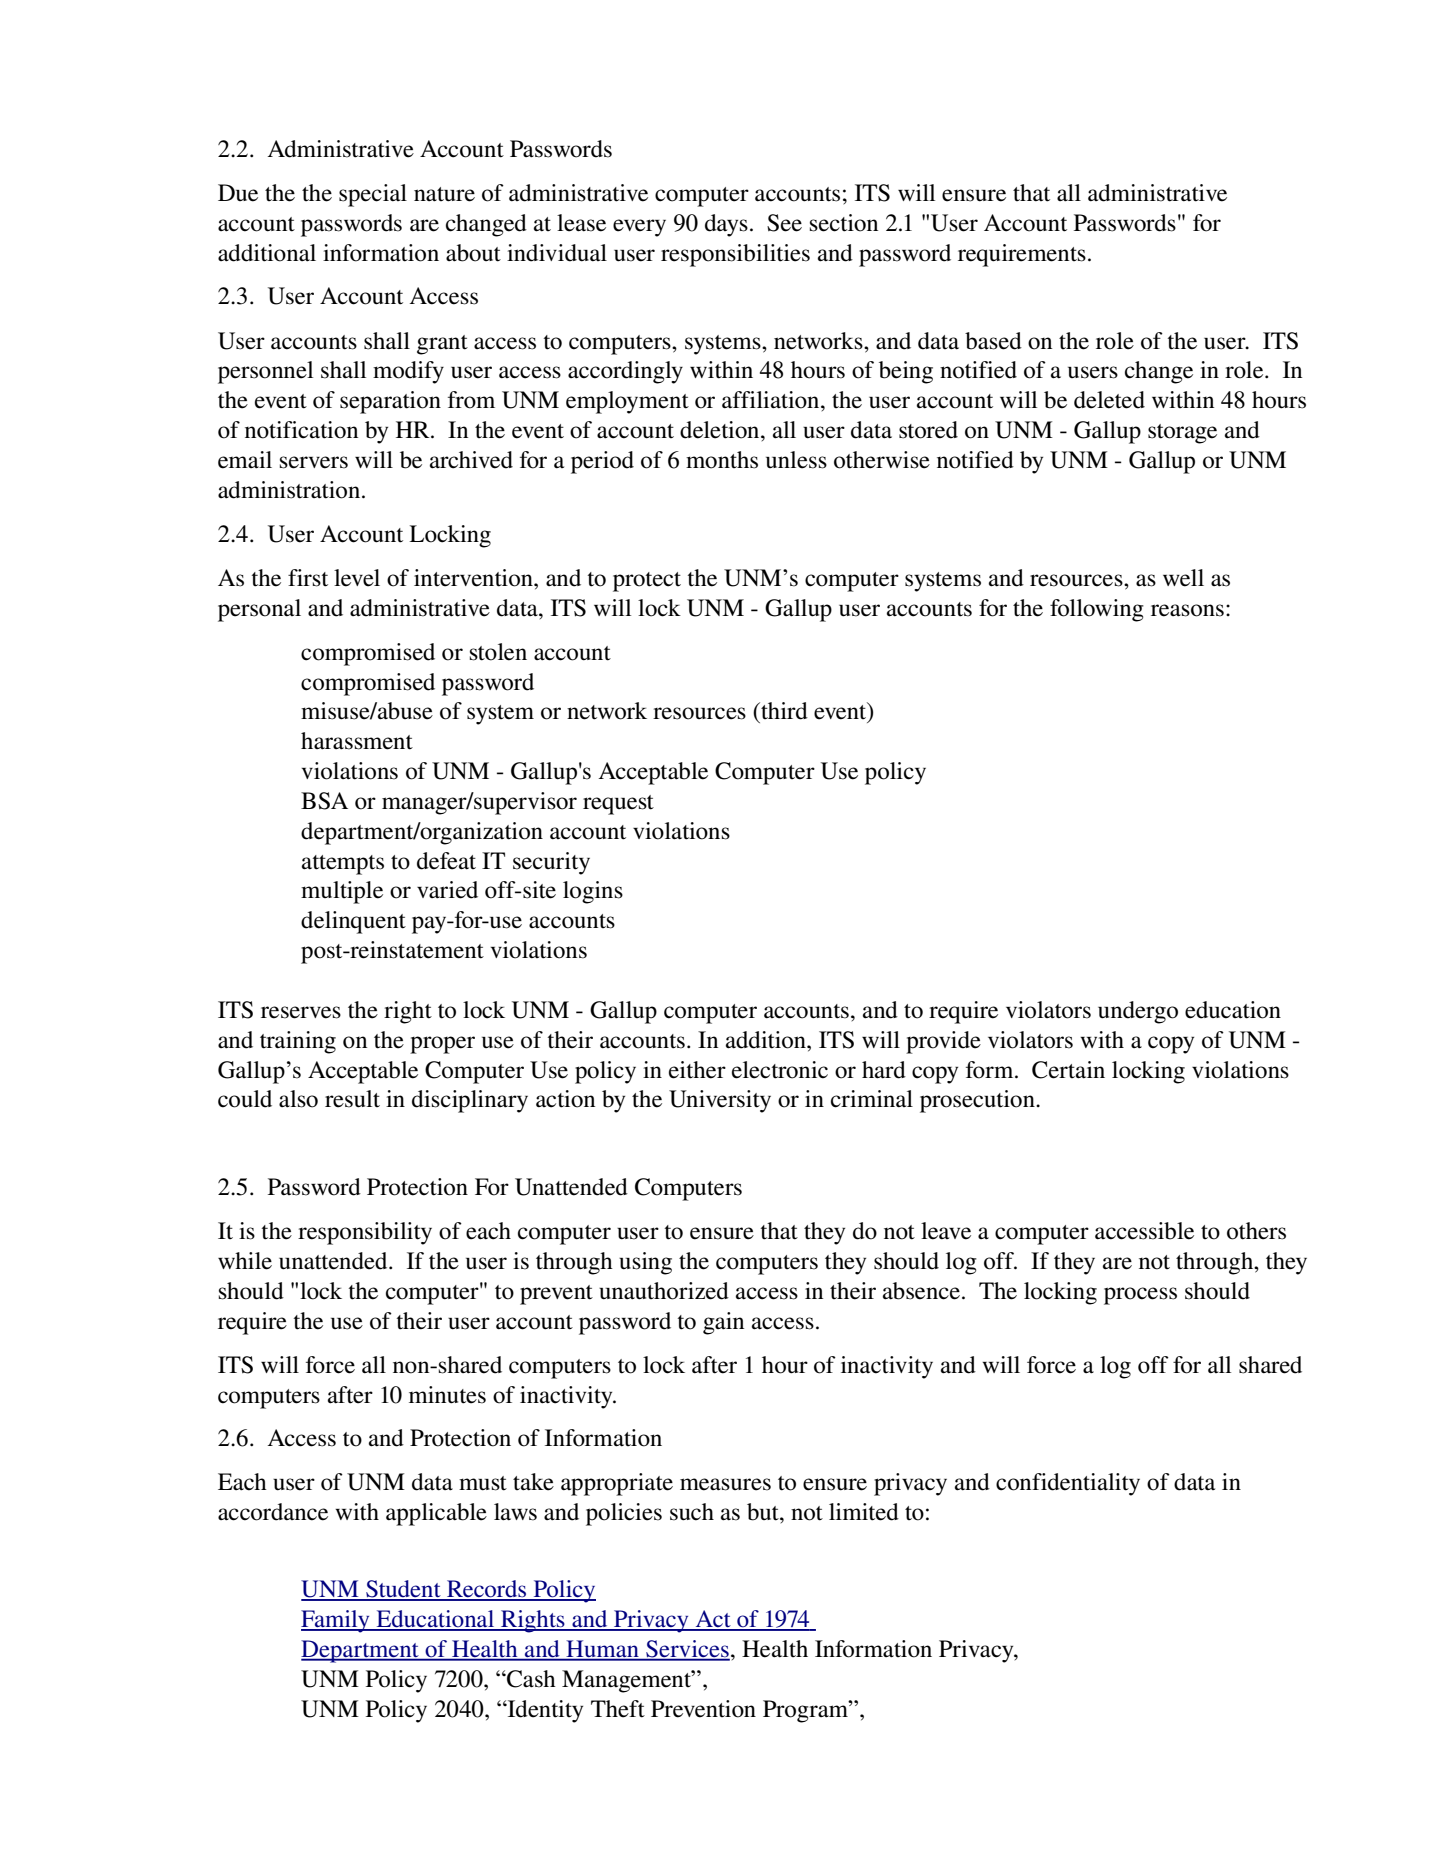 Image resolution: width=1444 pixels, height=1869 pixels. What do you see at coordinates (336, 1621) in the page?
I see `Family` at bounding box center [336, 1621].
